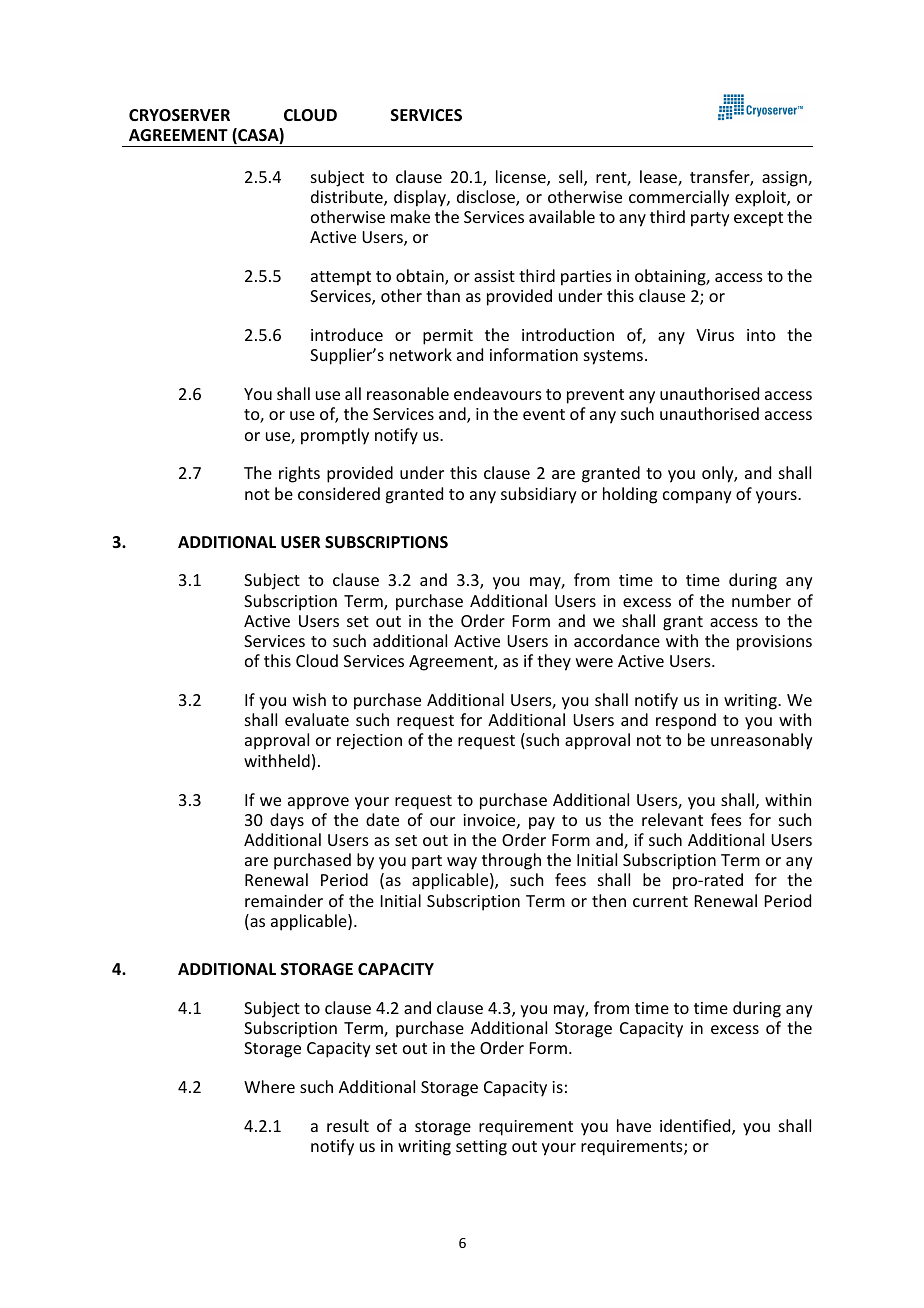  What do you see at coordinates (481, 1148) in the screenshot?
I see `setting` at bounding box center [481, 1148].
